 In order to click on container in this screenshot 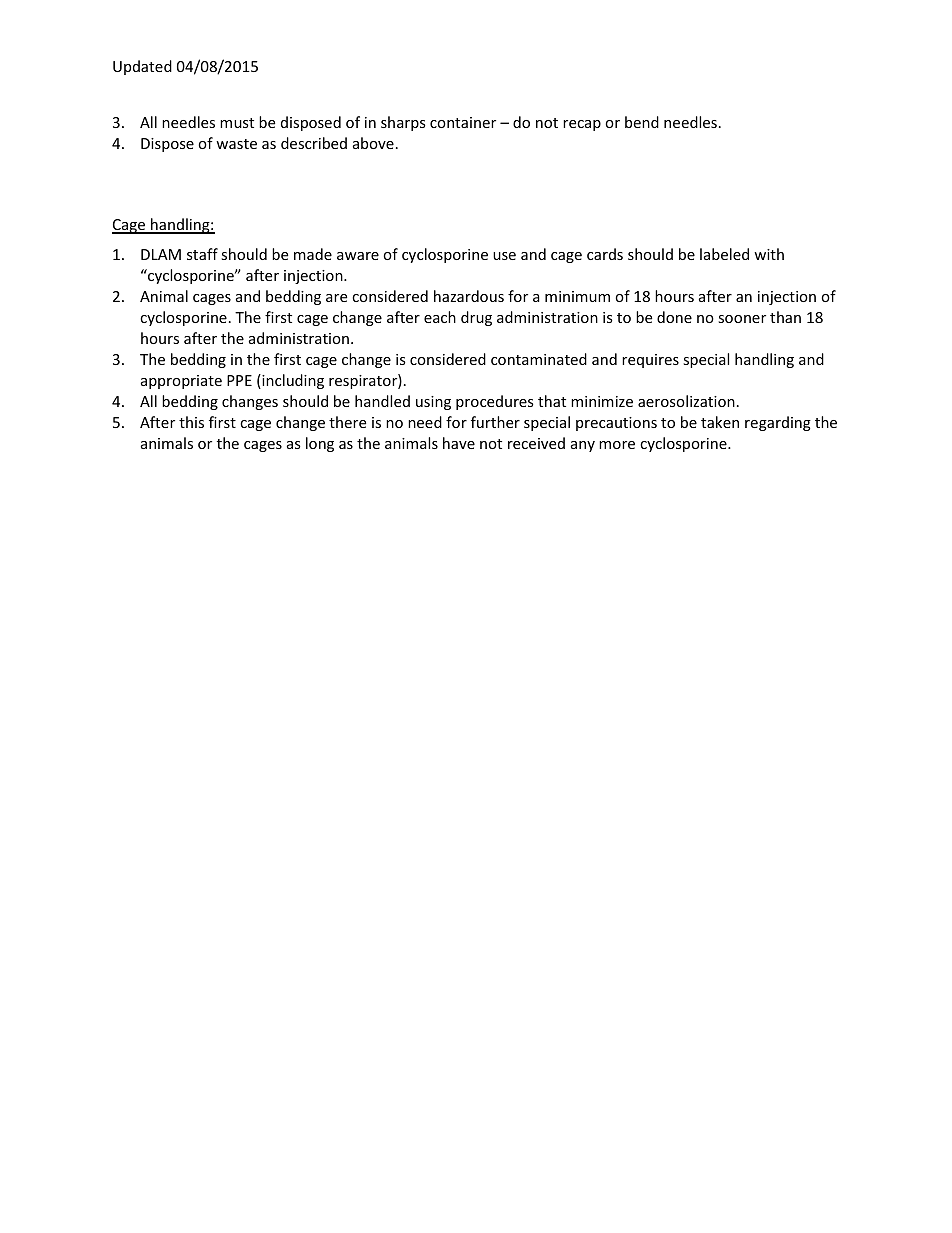, I will do `click(463, 122)`.
